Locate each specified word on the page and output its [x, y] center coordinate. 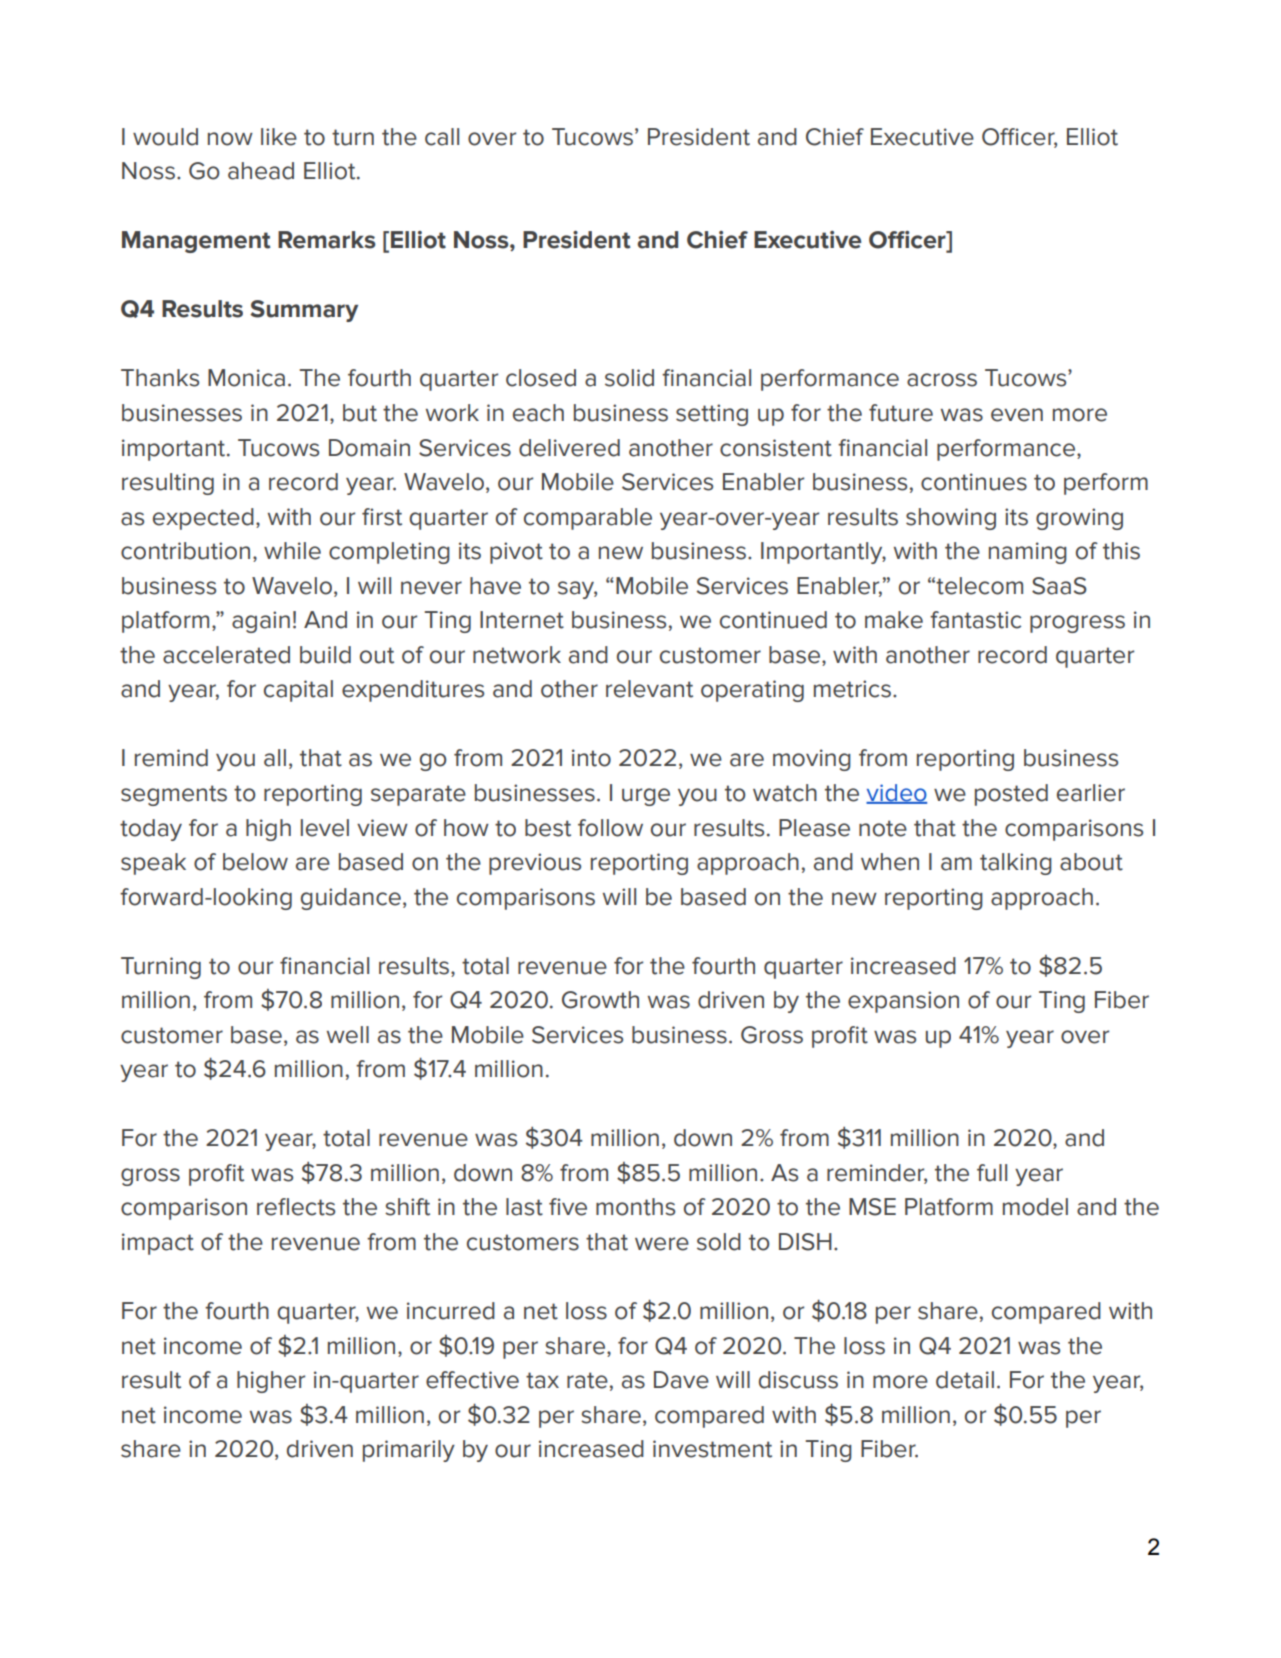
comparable [588, 519]
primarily [409, 1451]
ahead [261, 171]
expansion [903, 1002]
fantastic [975, 620]
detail [965, 1380]
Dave [681, 1380]
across [942, 380]
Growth [600, 1000]
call [442, 137]
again [261, 622]
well [348, 1035]
